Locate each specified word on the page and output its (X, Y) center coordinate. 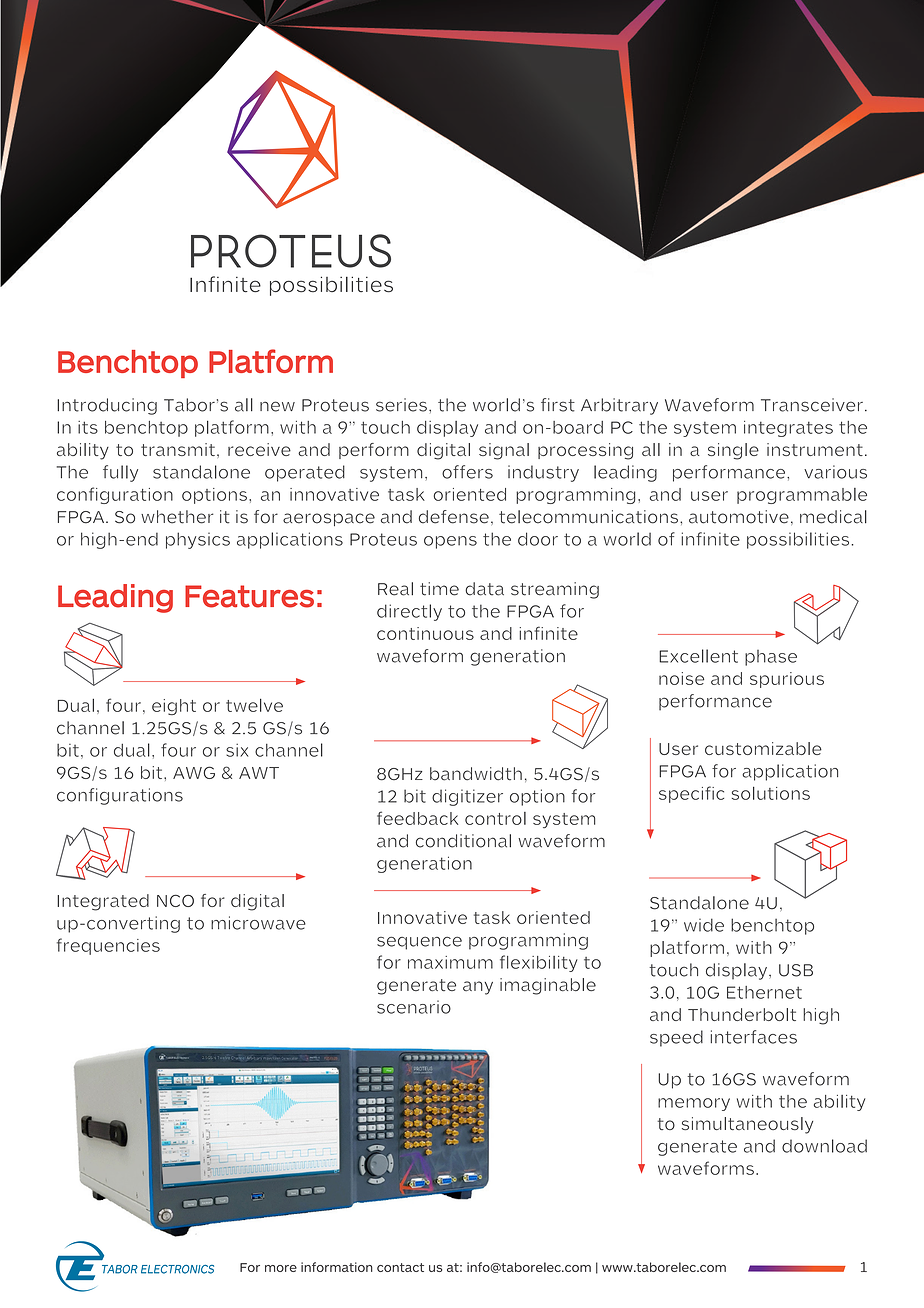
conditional (463, 841)
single (733, 451)
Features (249, 596)
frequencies (108, 946)
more (281, 1268)
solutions (771, 793)
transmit (178, 449)
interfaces (754, 1037)
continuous (425, 633)
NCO (175, 900)
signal (504, 451)
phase (771, 658)
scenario (414, 1007)
